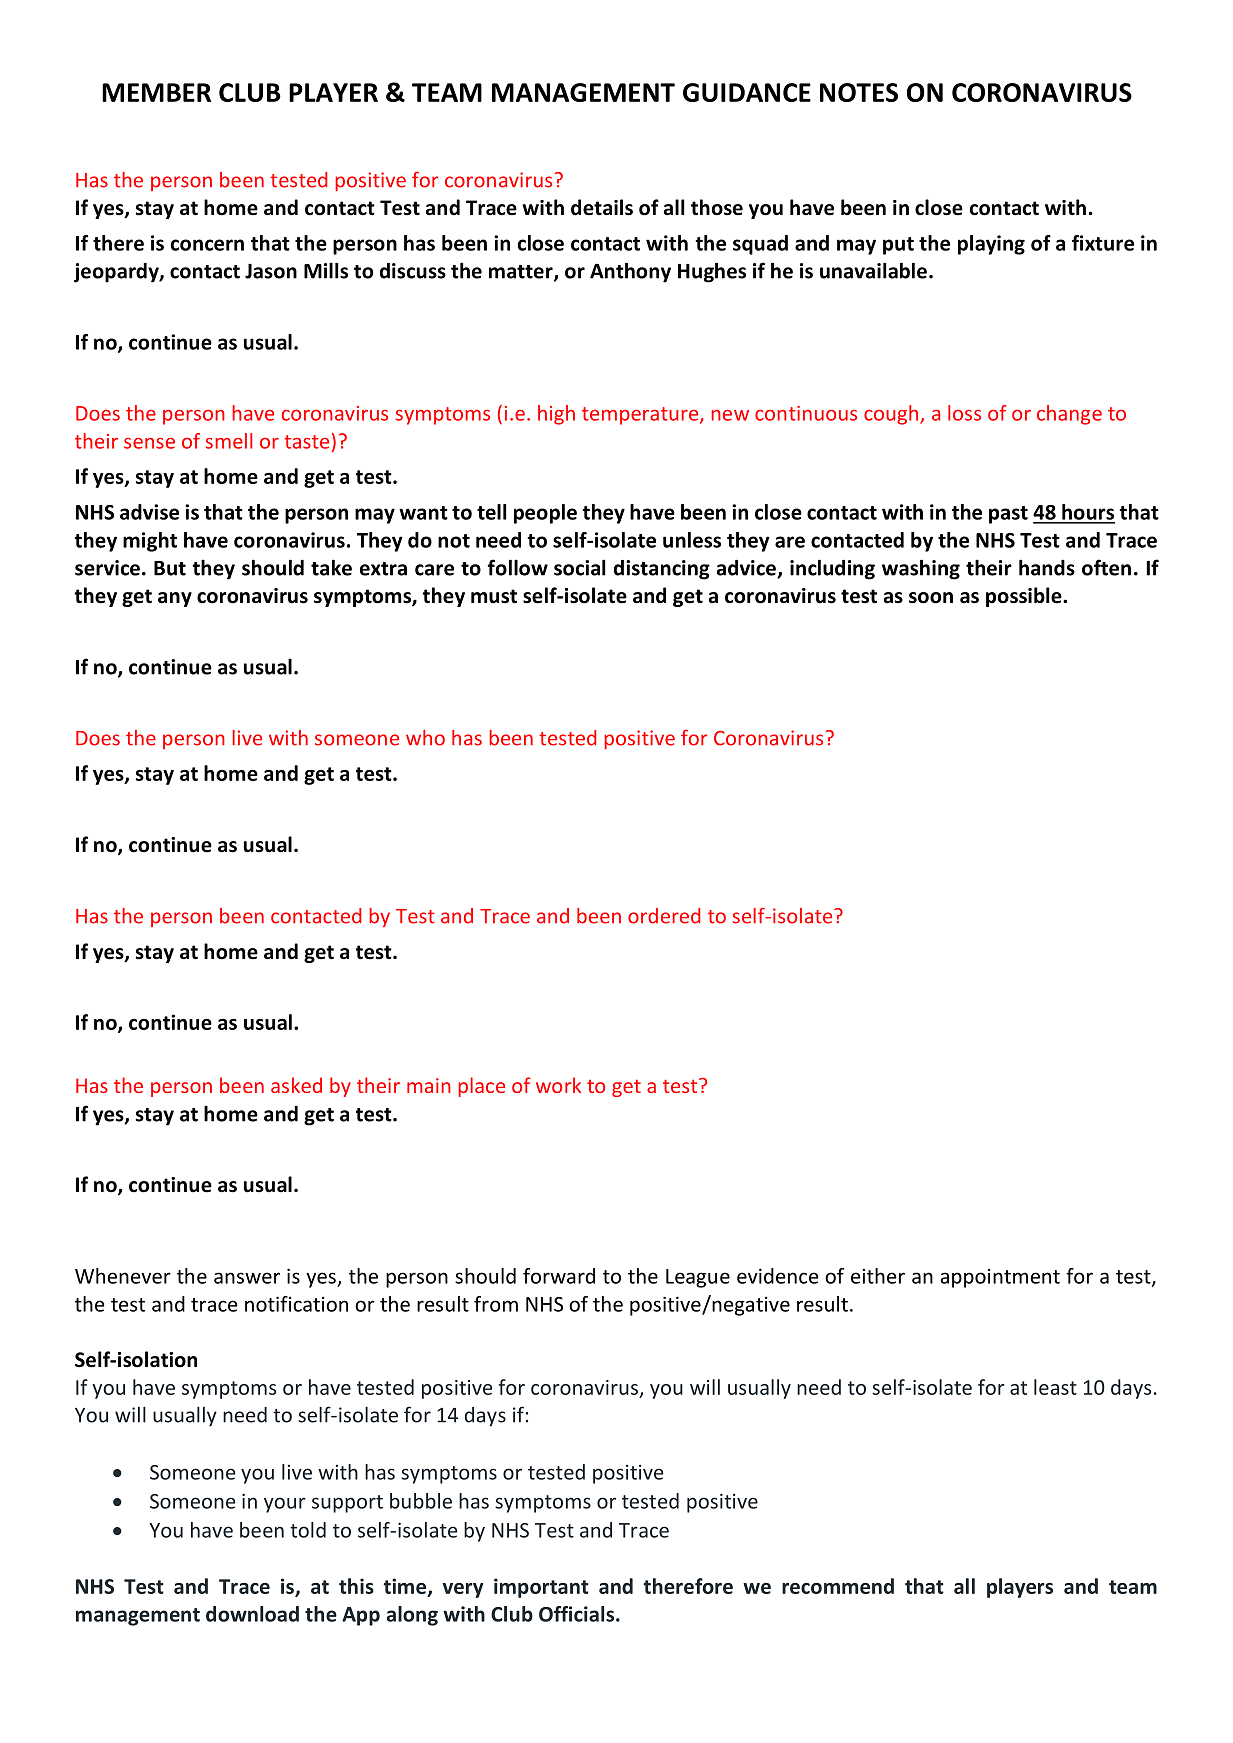 Image resolution: width=1233 pixels, height=1743 pixels. What do you see at coordinates (838, 1586) in the image?
I see `recommend` at bounding box center [838, 1586].
